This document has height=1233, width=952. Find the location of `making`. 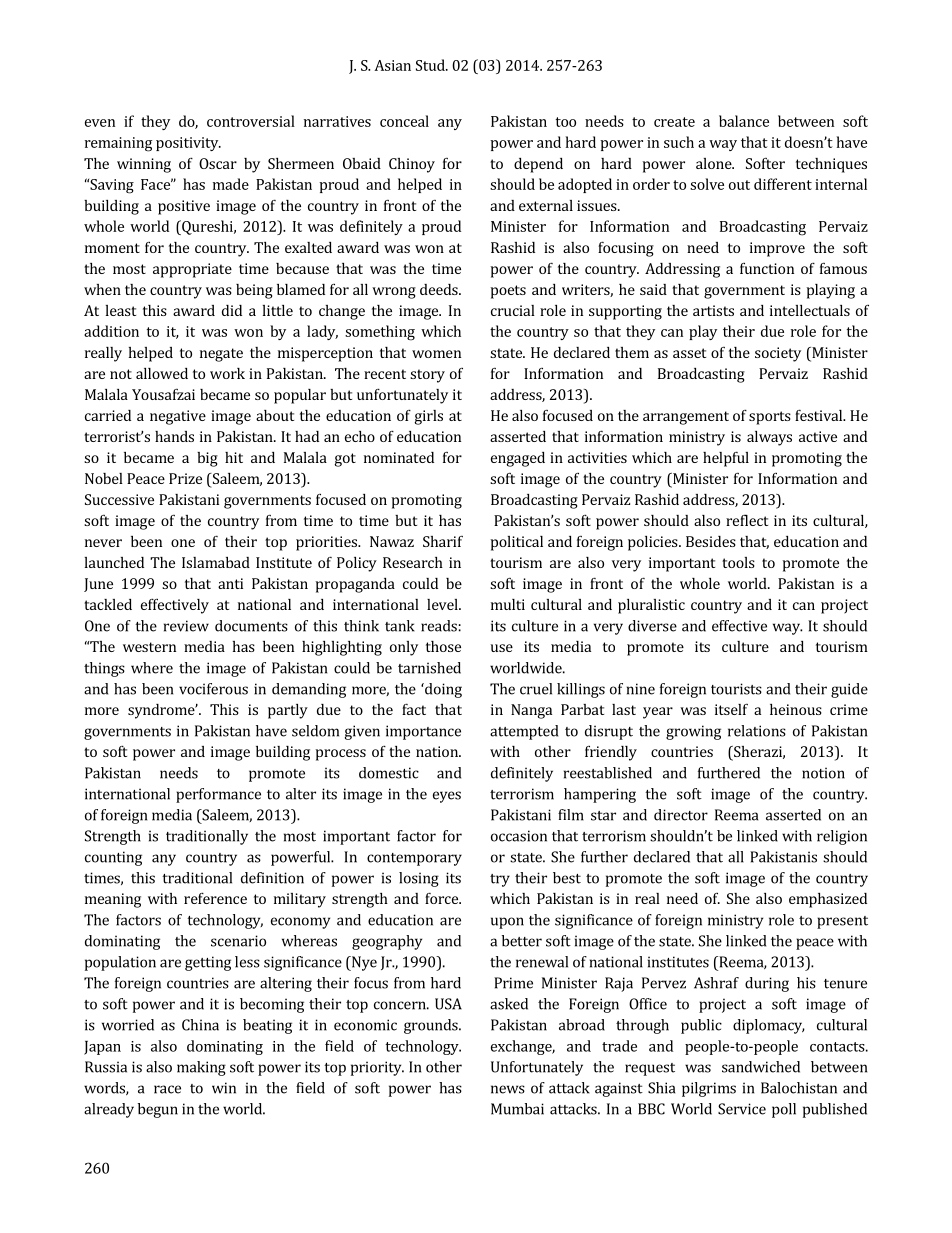

making is located at coordinates (201, 1068).
